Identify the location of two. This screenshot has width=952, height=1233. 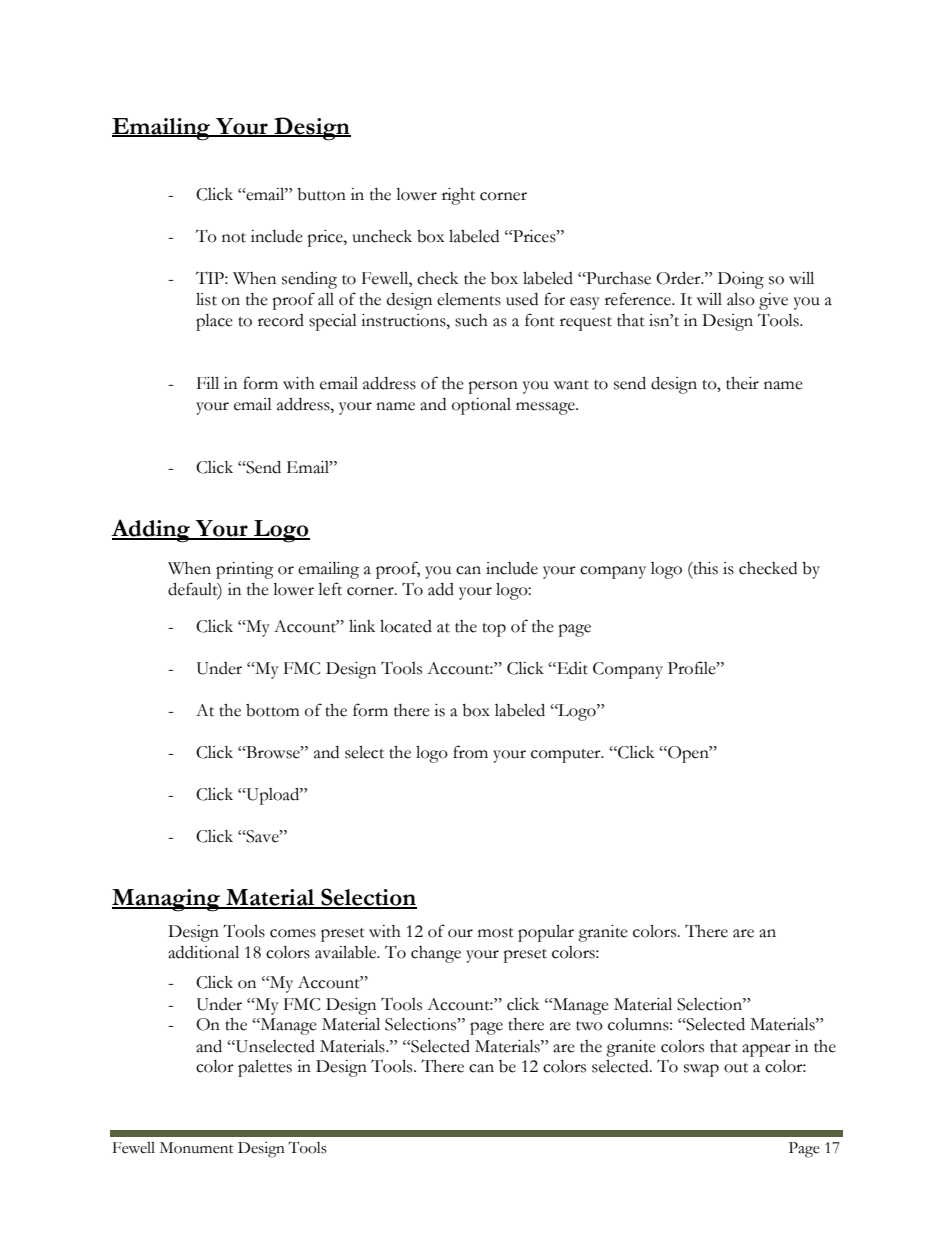
(589, 1026).
